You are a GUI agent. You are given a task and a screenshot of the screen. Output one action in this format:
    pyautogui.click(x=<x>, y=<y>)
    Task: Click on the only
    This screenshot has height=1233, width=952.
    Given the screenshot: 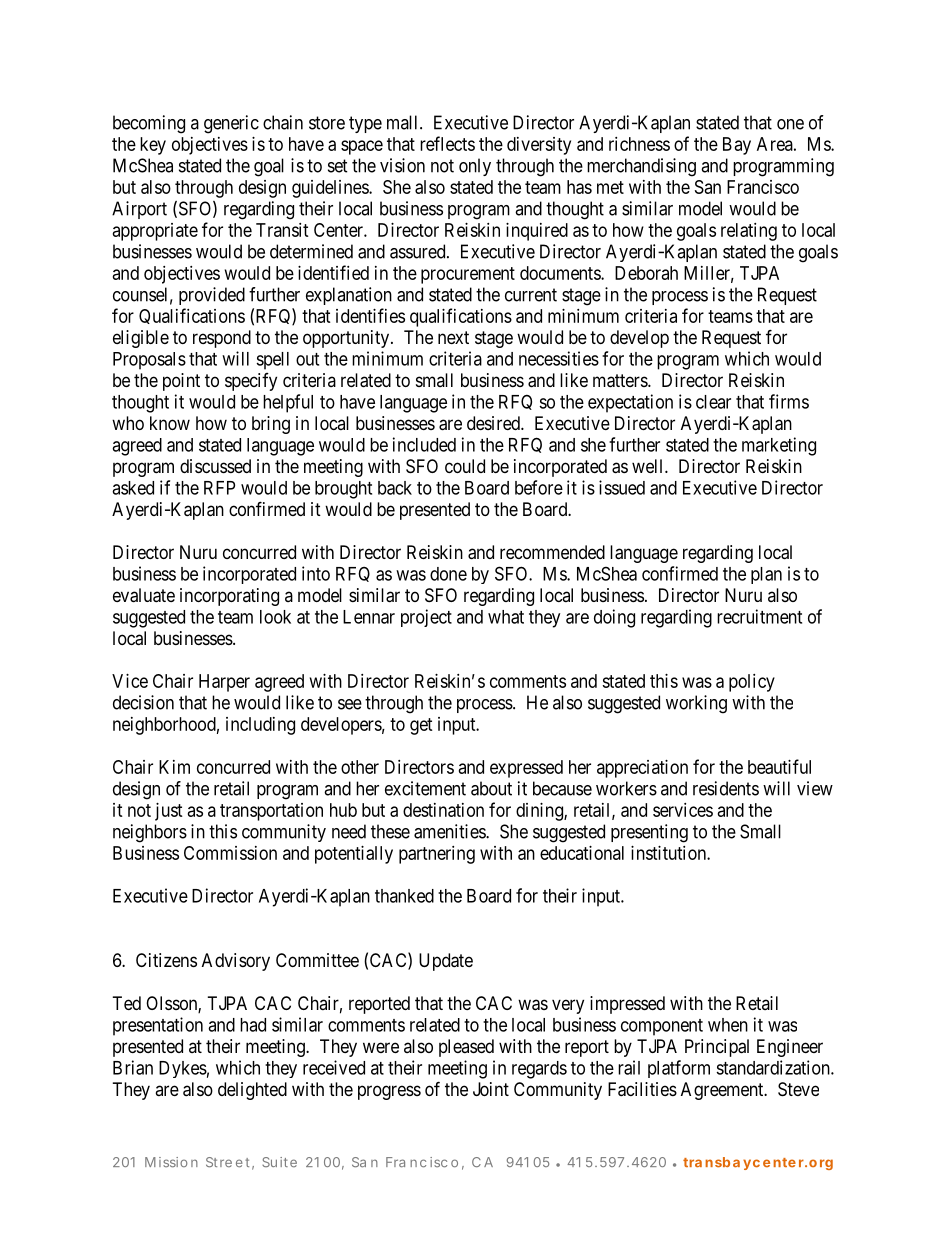 What is the action you would take?
    pyautogui.click(x=475, y=167)
